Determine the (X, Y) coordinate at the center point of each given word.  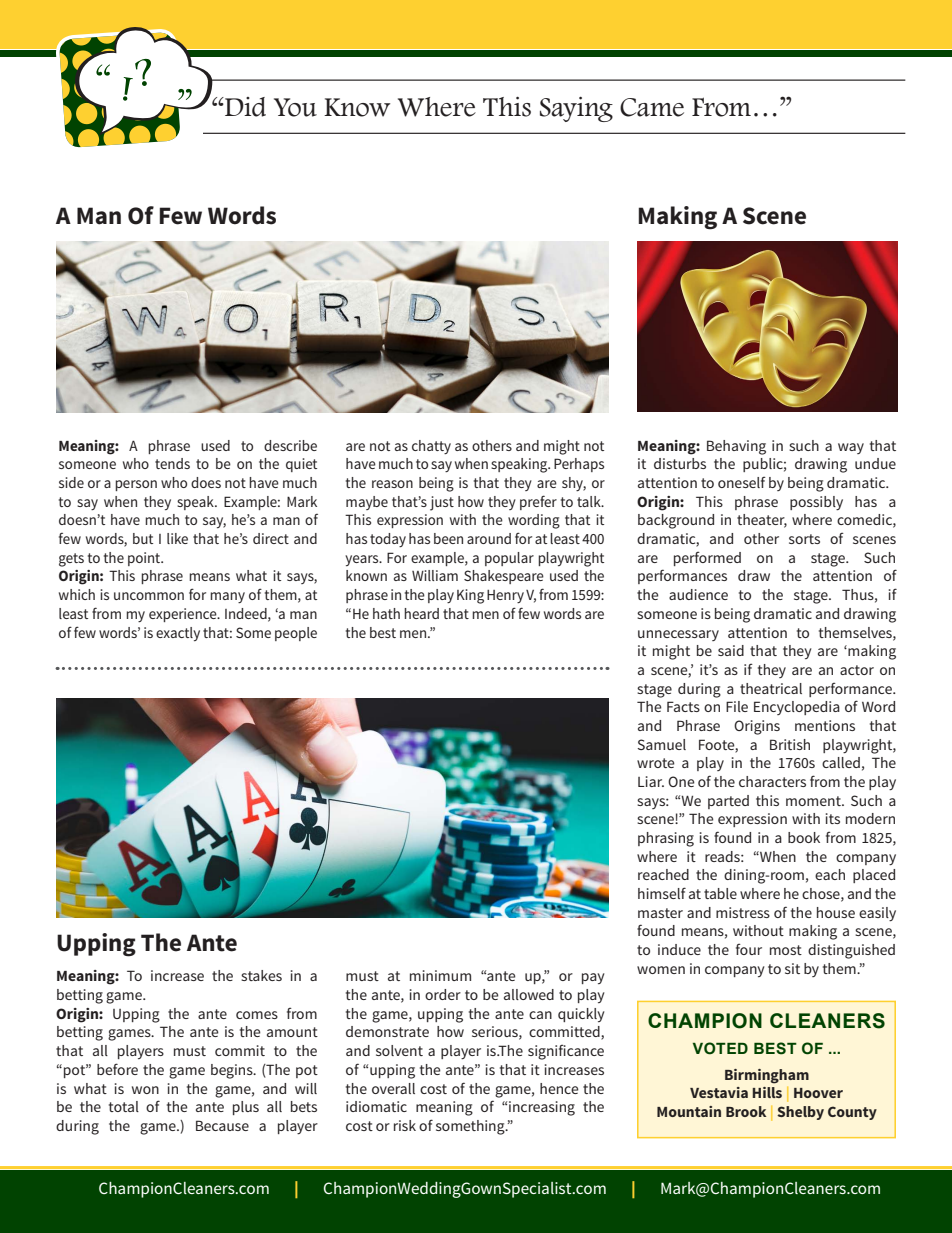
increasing (542, 1108)
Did (244, 107)
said (731, 650)
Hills (767, 1092)
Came (652, 107)
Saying (576, 109)
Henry (505, 596)
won (145, 1090)
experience (184, 615)
